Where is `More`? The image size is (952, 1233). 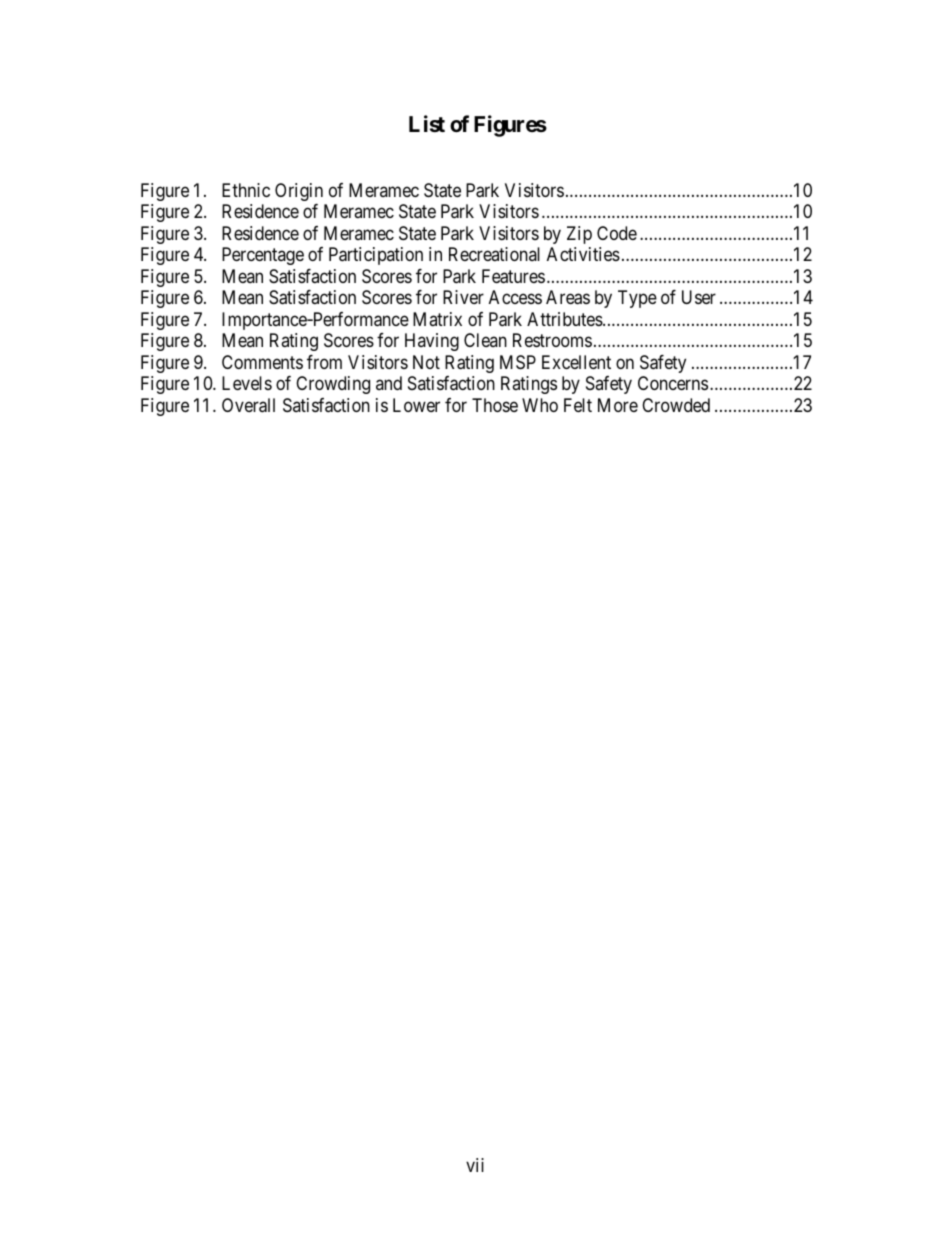
More is located at coordinates (618, 405).
